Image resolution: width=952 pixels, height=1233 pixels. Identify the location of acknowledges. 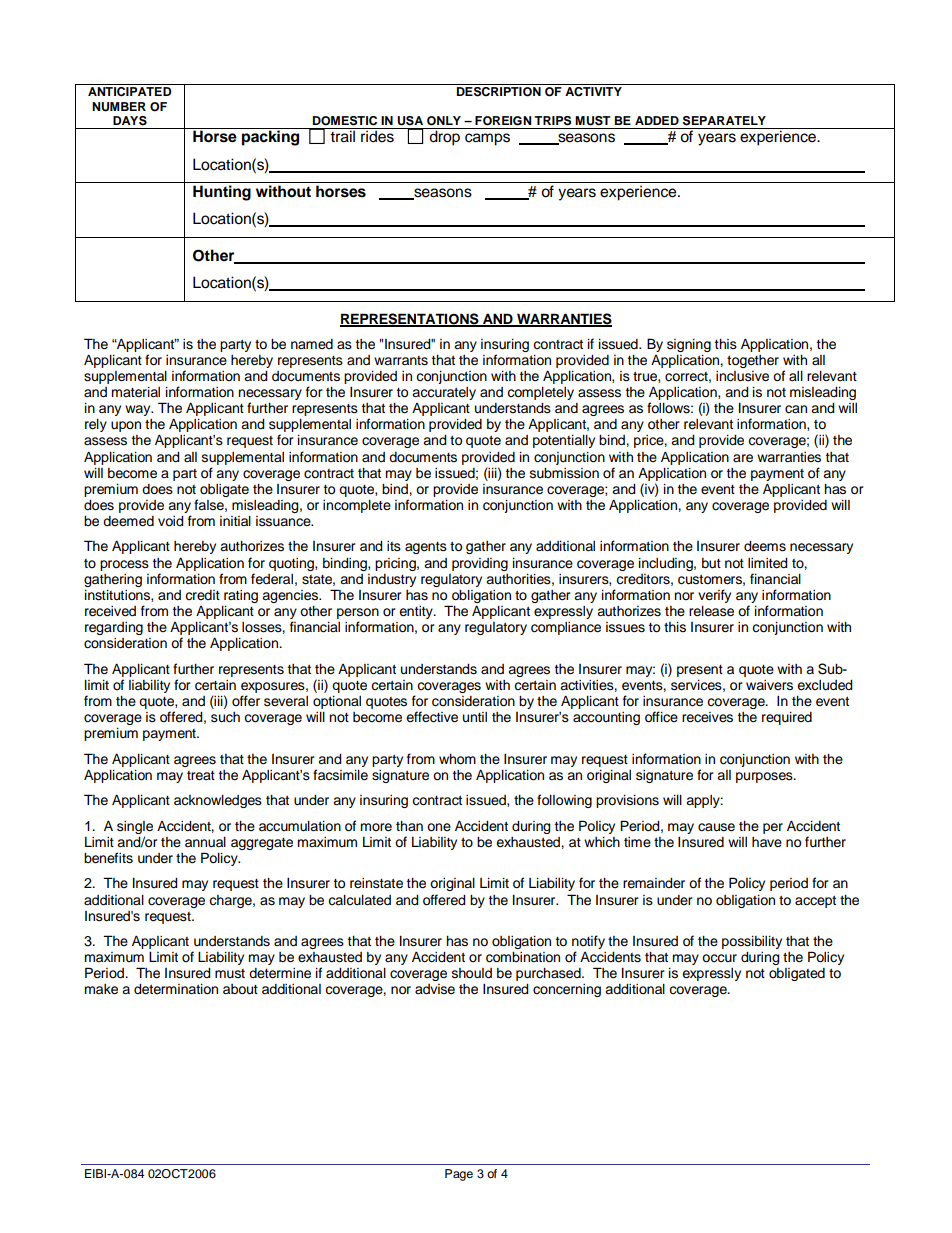
(218, 801).
